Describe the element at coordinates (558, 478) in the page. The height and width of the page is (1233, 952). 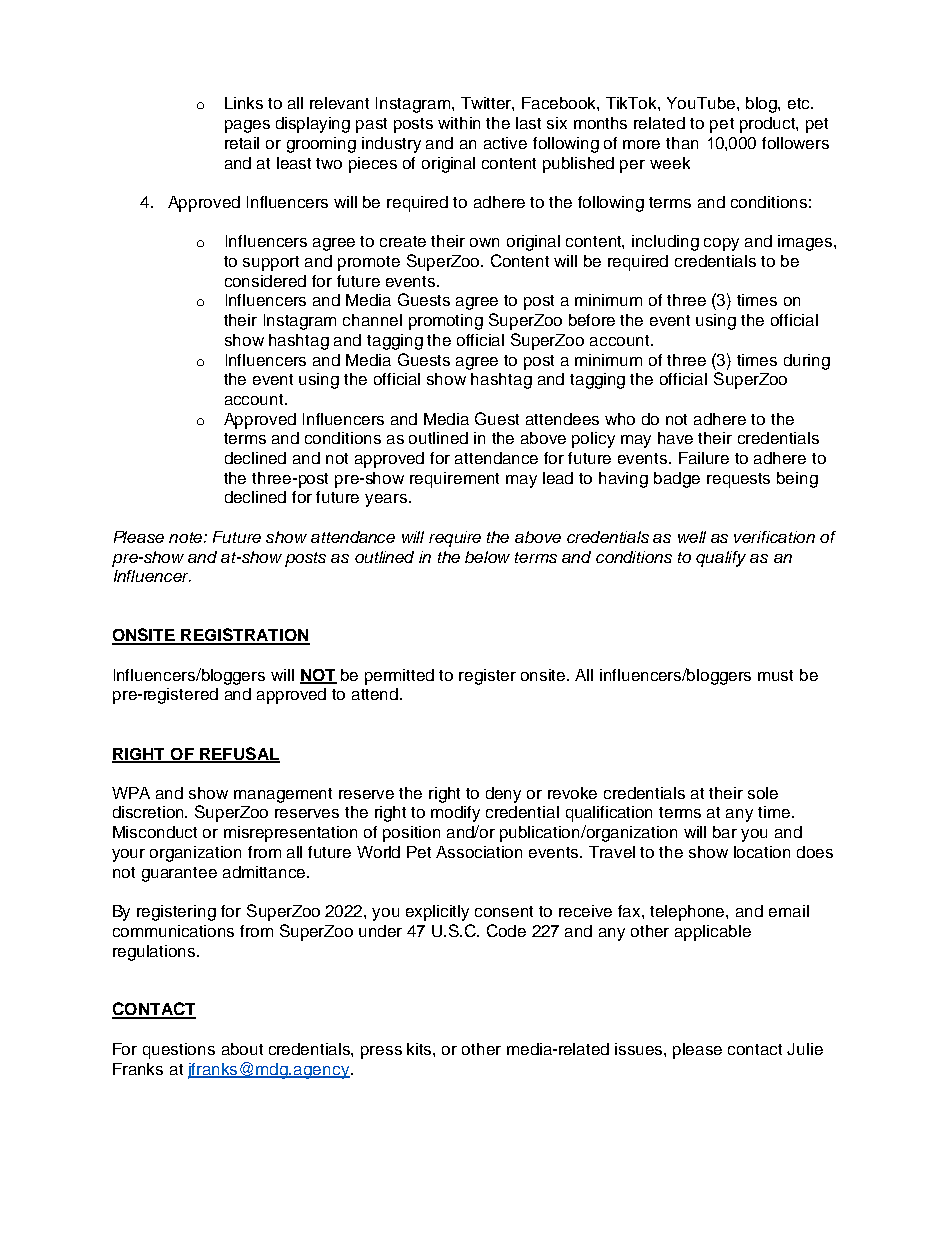
I see `lead` at that location.
